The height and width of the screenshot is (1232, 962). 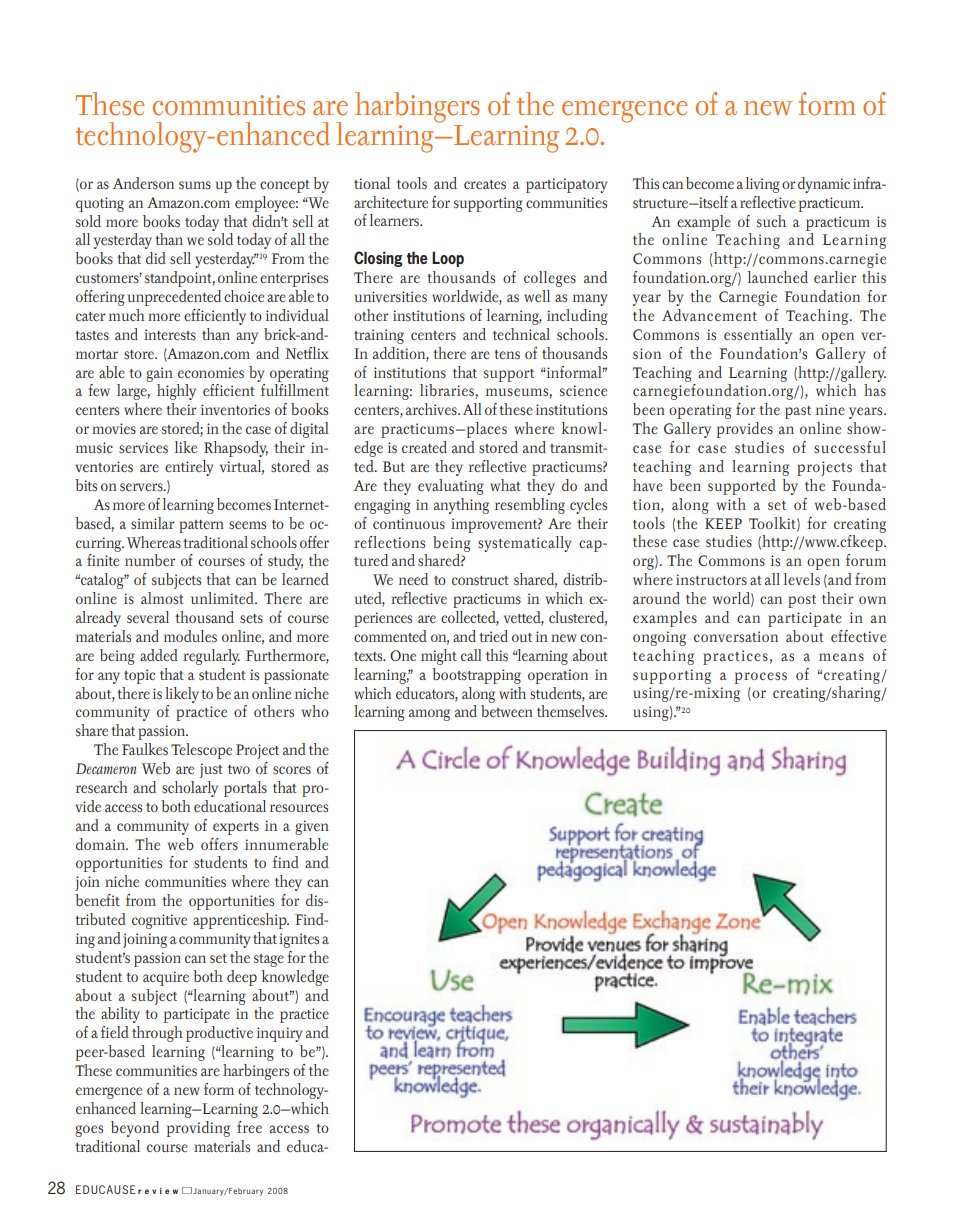 What do you see at coordinates (485, 185) in the screenshot?
I see `creates` at bounding box center [485, 185].
